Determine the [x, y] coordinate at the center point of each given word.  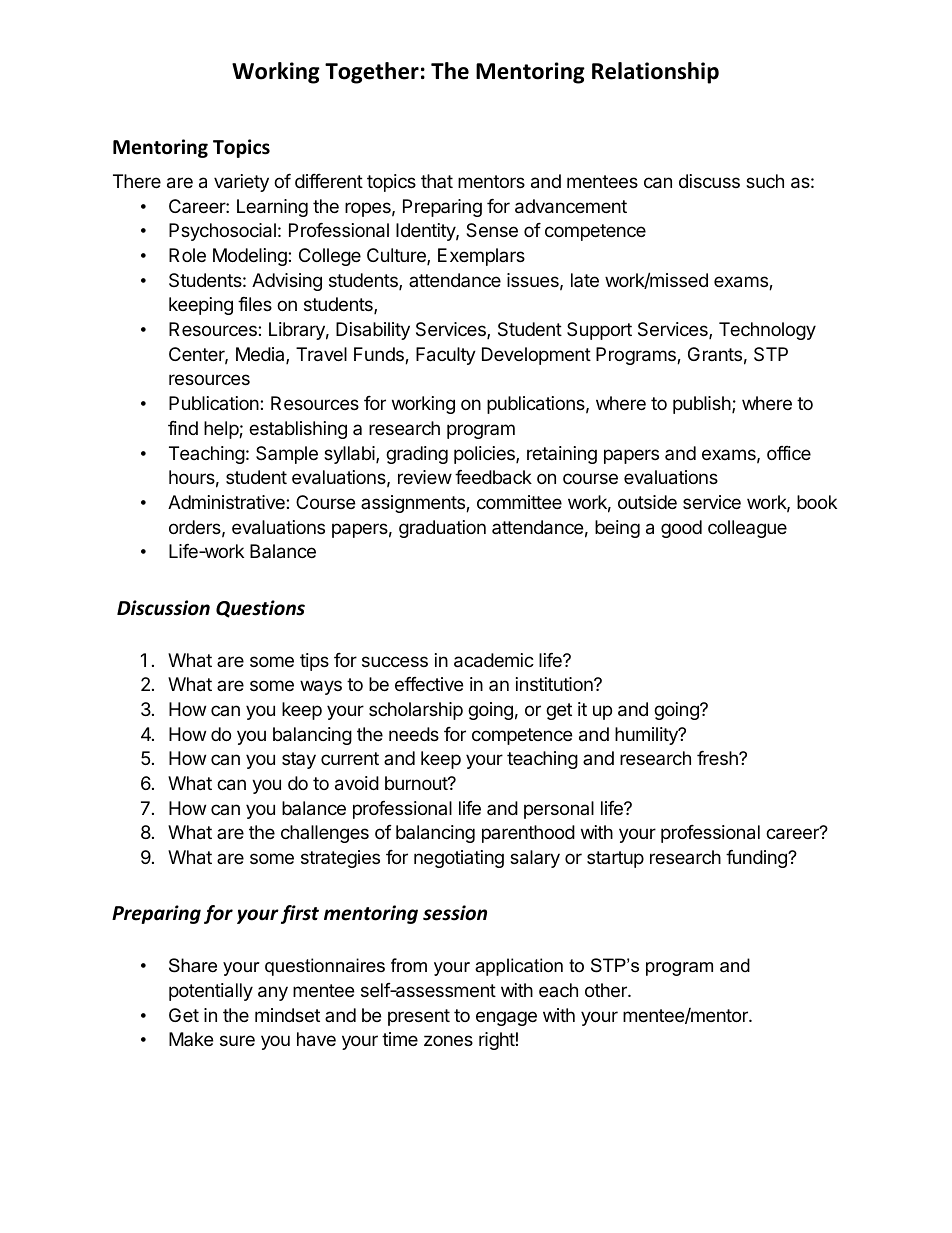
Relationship [655, 73]
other [607, 990]
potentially [211, 992]
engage [506, 1018]
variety [241, 183]
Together [372, 73]
